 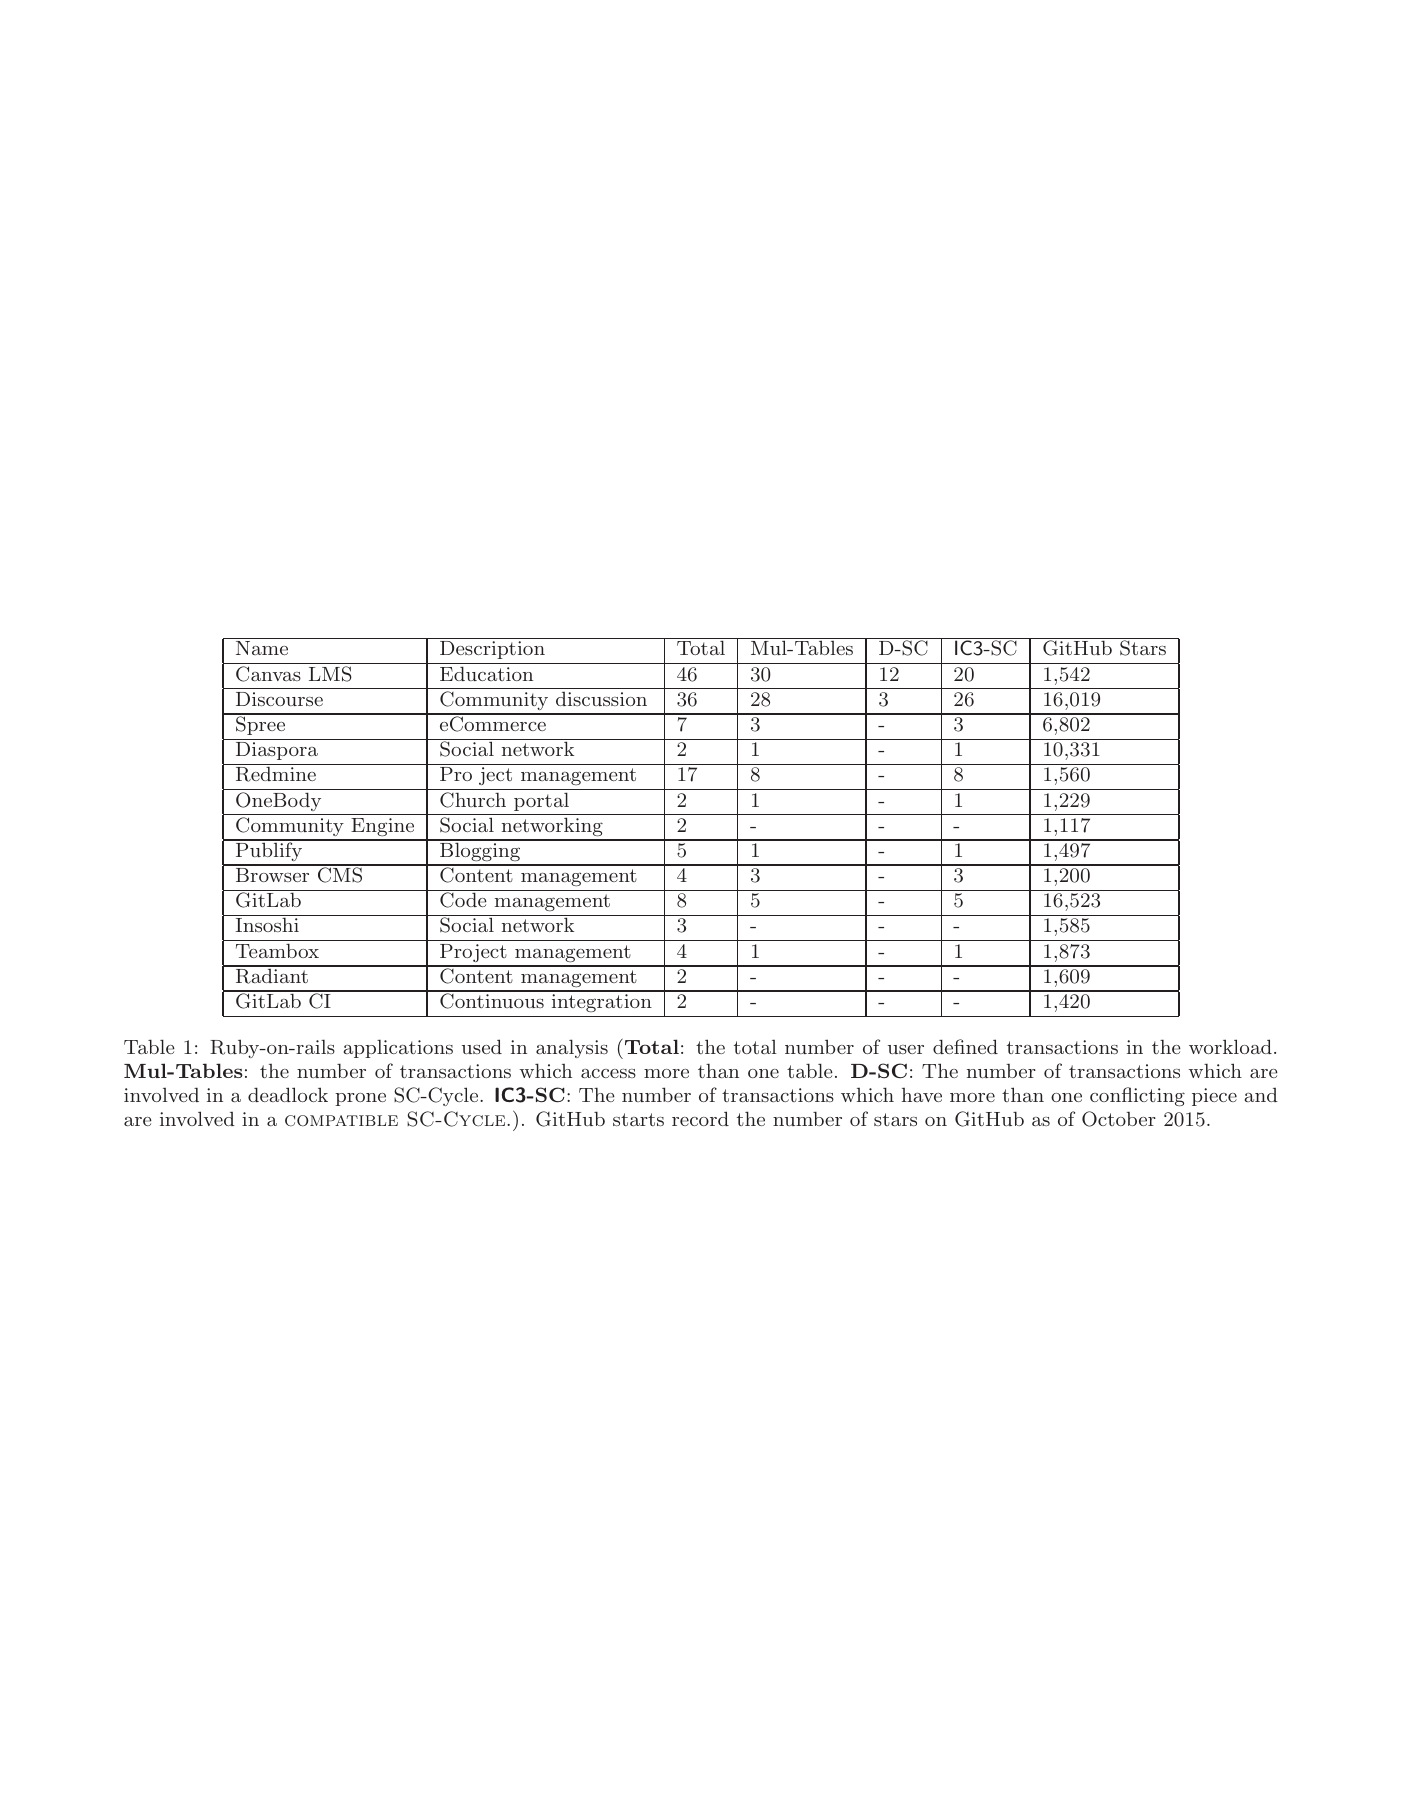 I want to click on record, so click(x=700, y=1118).
